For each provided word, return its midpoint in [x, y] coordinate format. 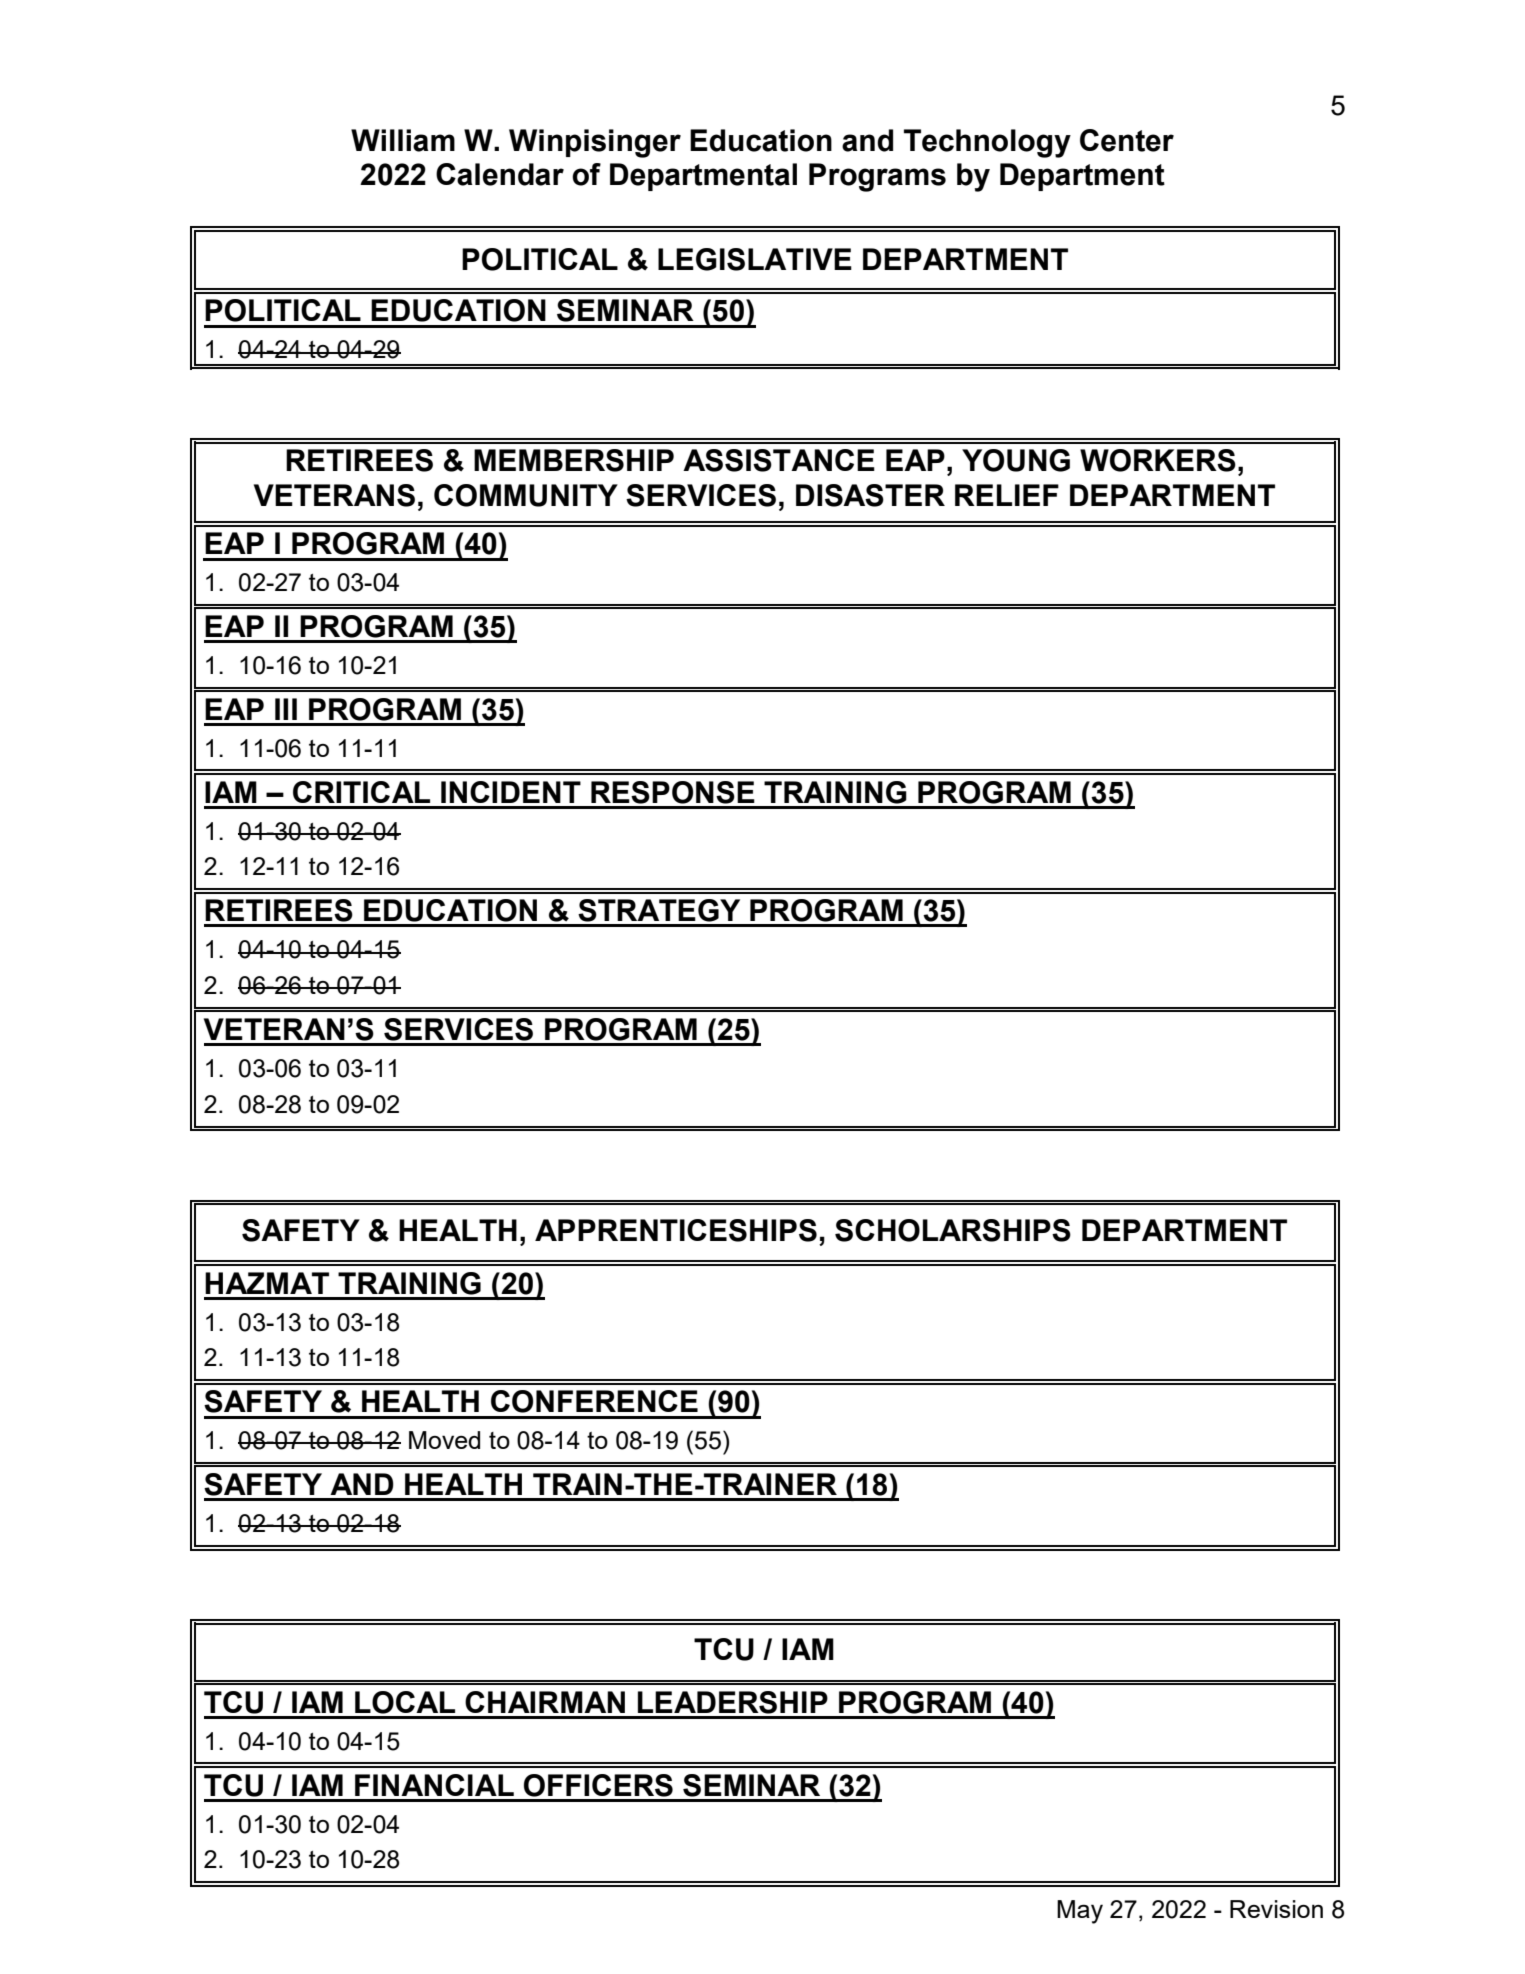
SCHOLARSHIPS [953, 1230]
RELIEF [1007, 495]
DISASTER [870, 495]
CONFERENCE [594, 1401]
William [403, 140]
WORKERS [1158, 460]
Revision [1276, 1909]
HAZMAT [267, 1283]
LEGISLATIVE [755, 259]
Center [1127, 140]
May [1080, 1912]
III [286, 709]
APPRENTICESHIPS [676, 1230]
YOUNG [1016, 460]
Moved [444, 1440]
